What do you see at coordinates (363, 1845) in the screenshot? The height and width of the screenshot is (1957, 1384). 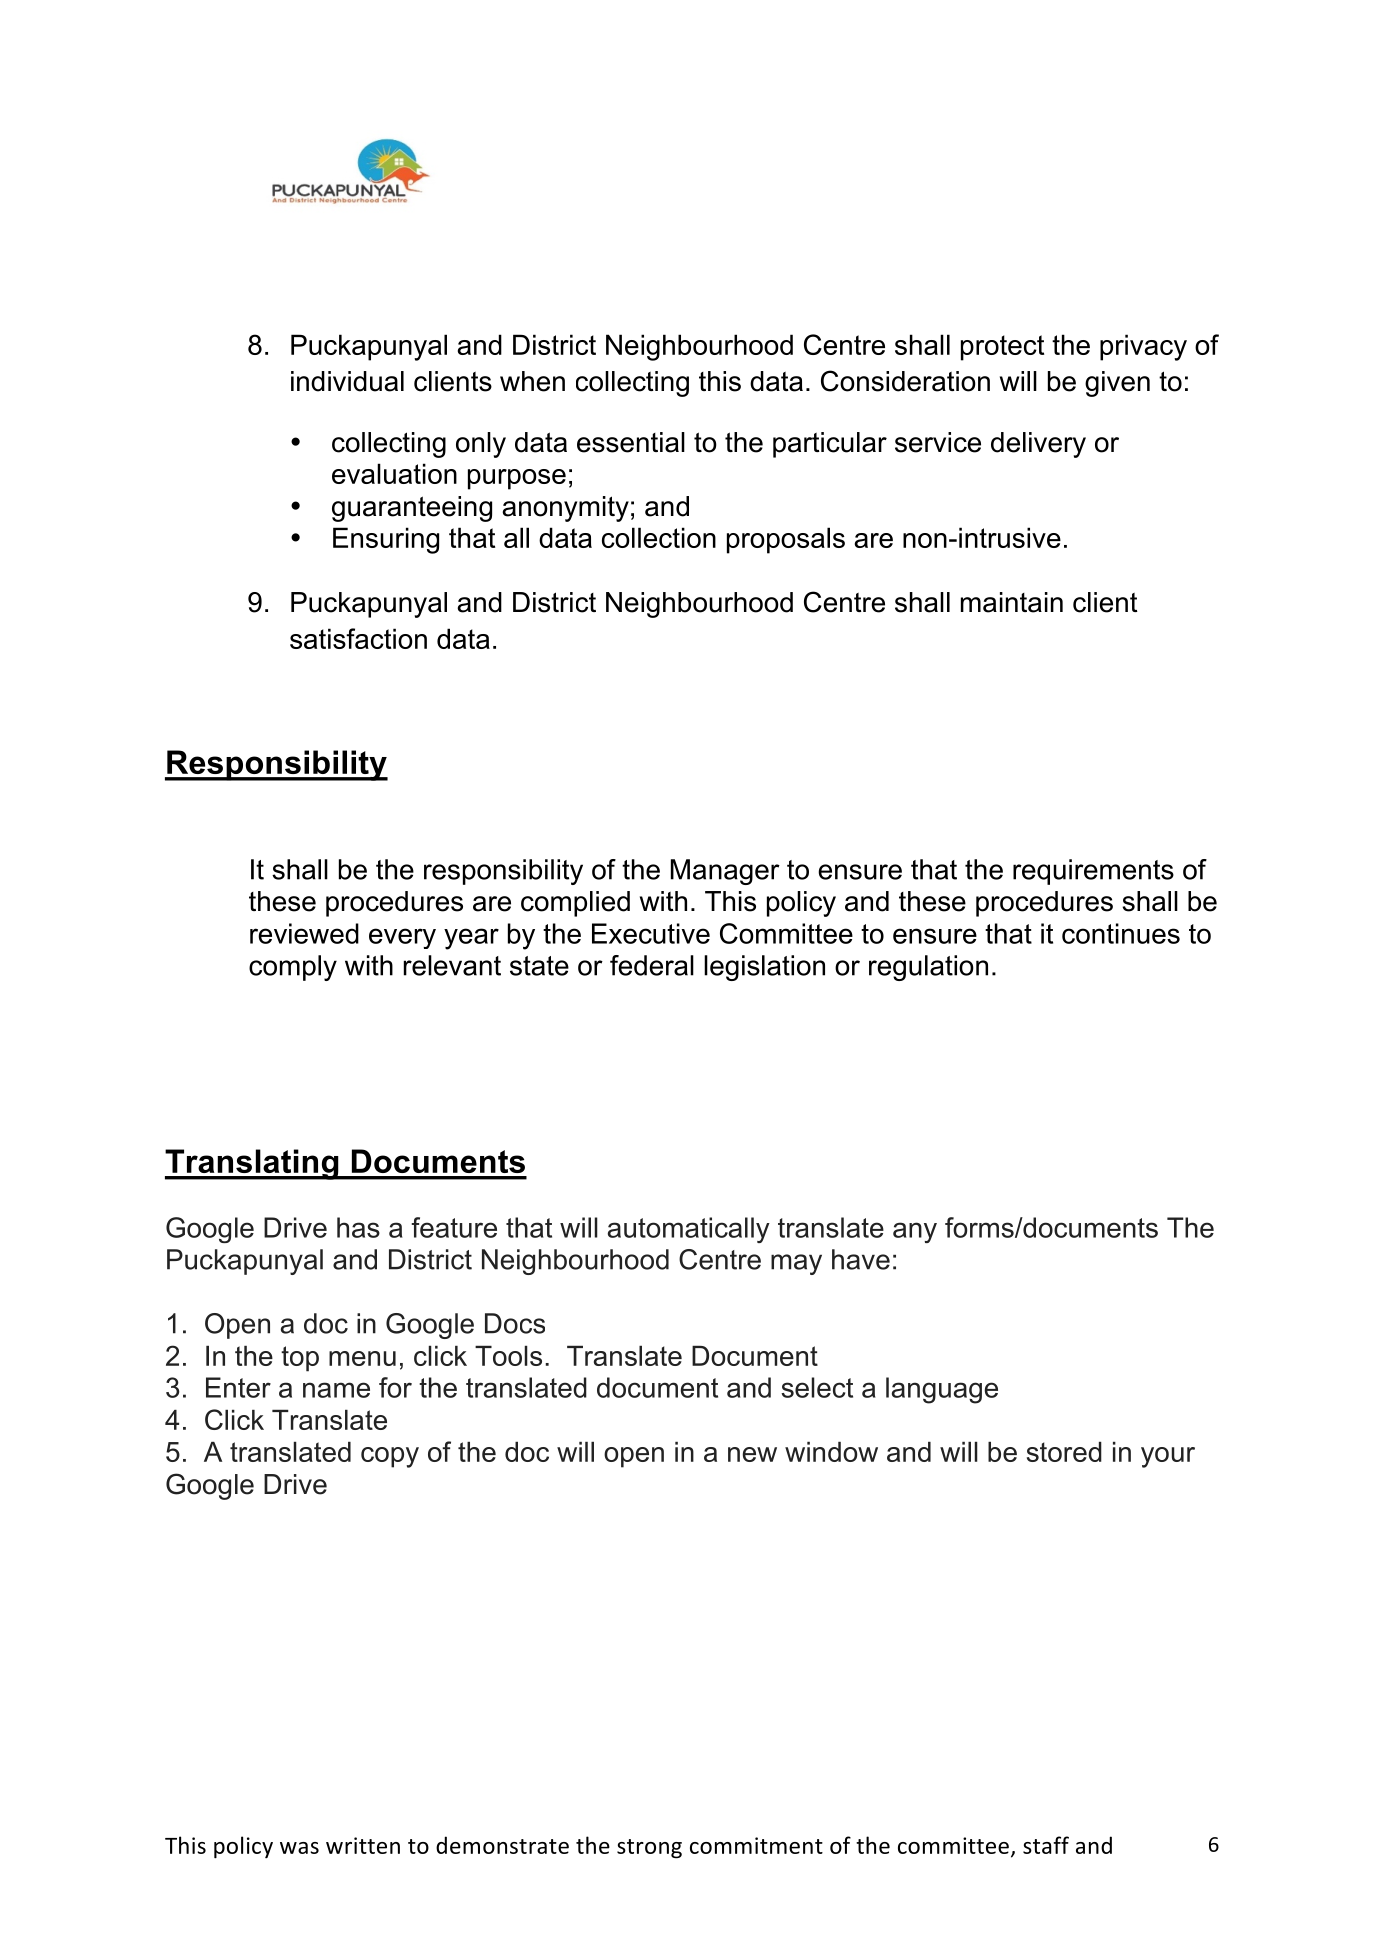 I see `written` at bounding box center [363, 1845].
